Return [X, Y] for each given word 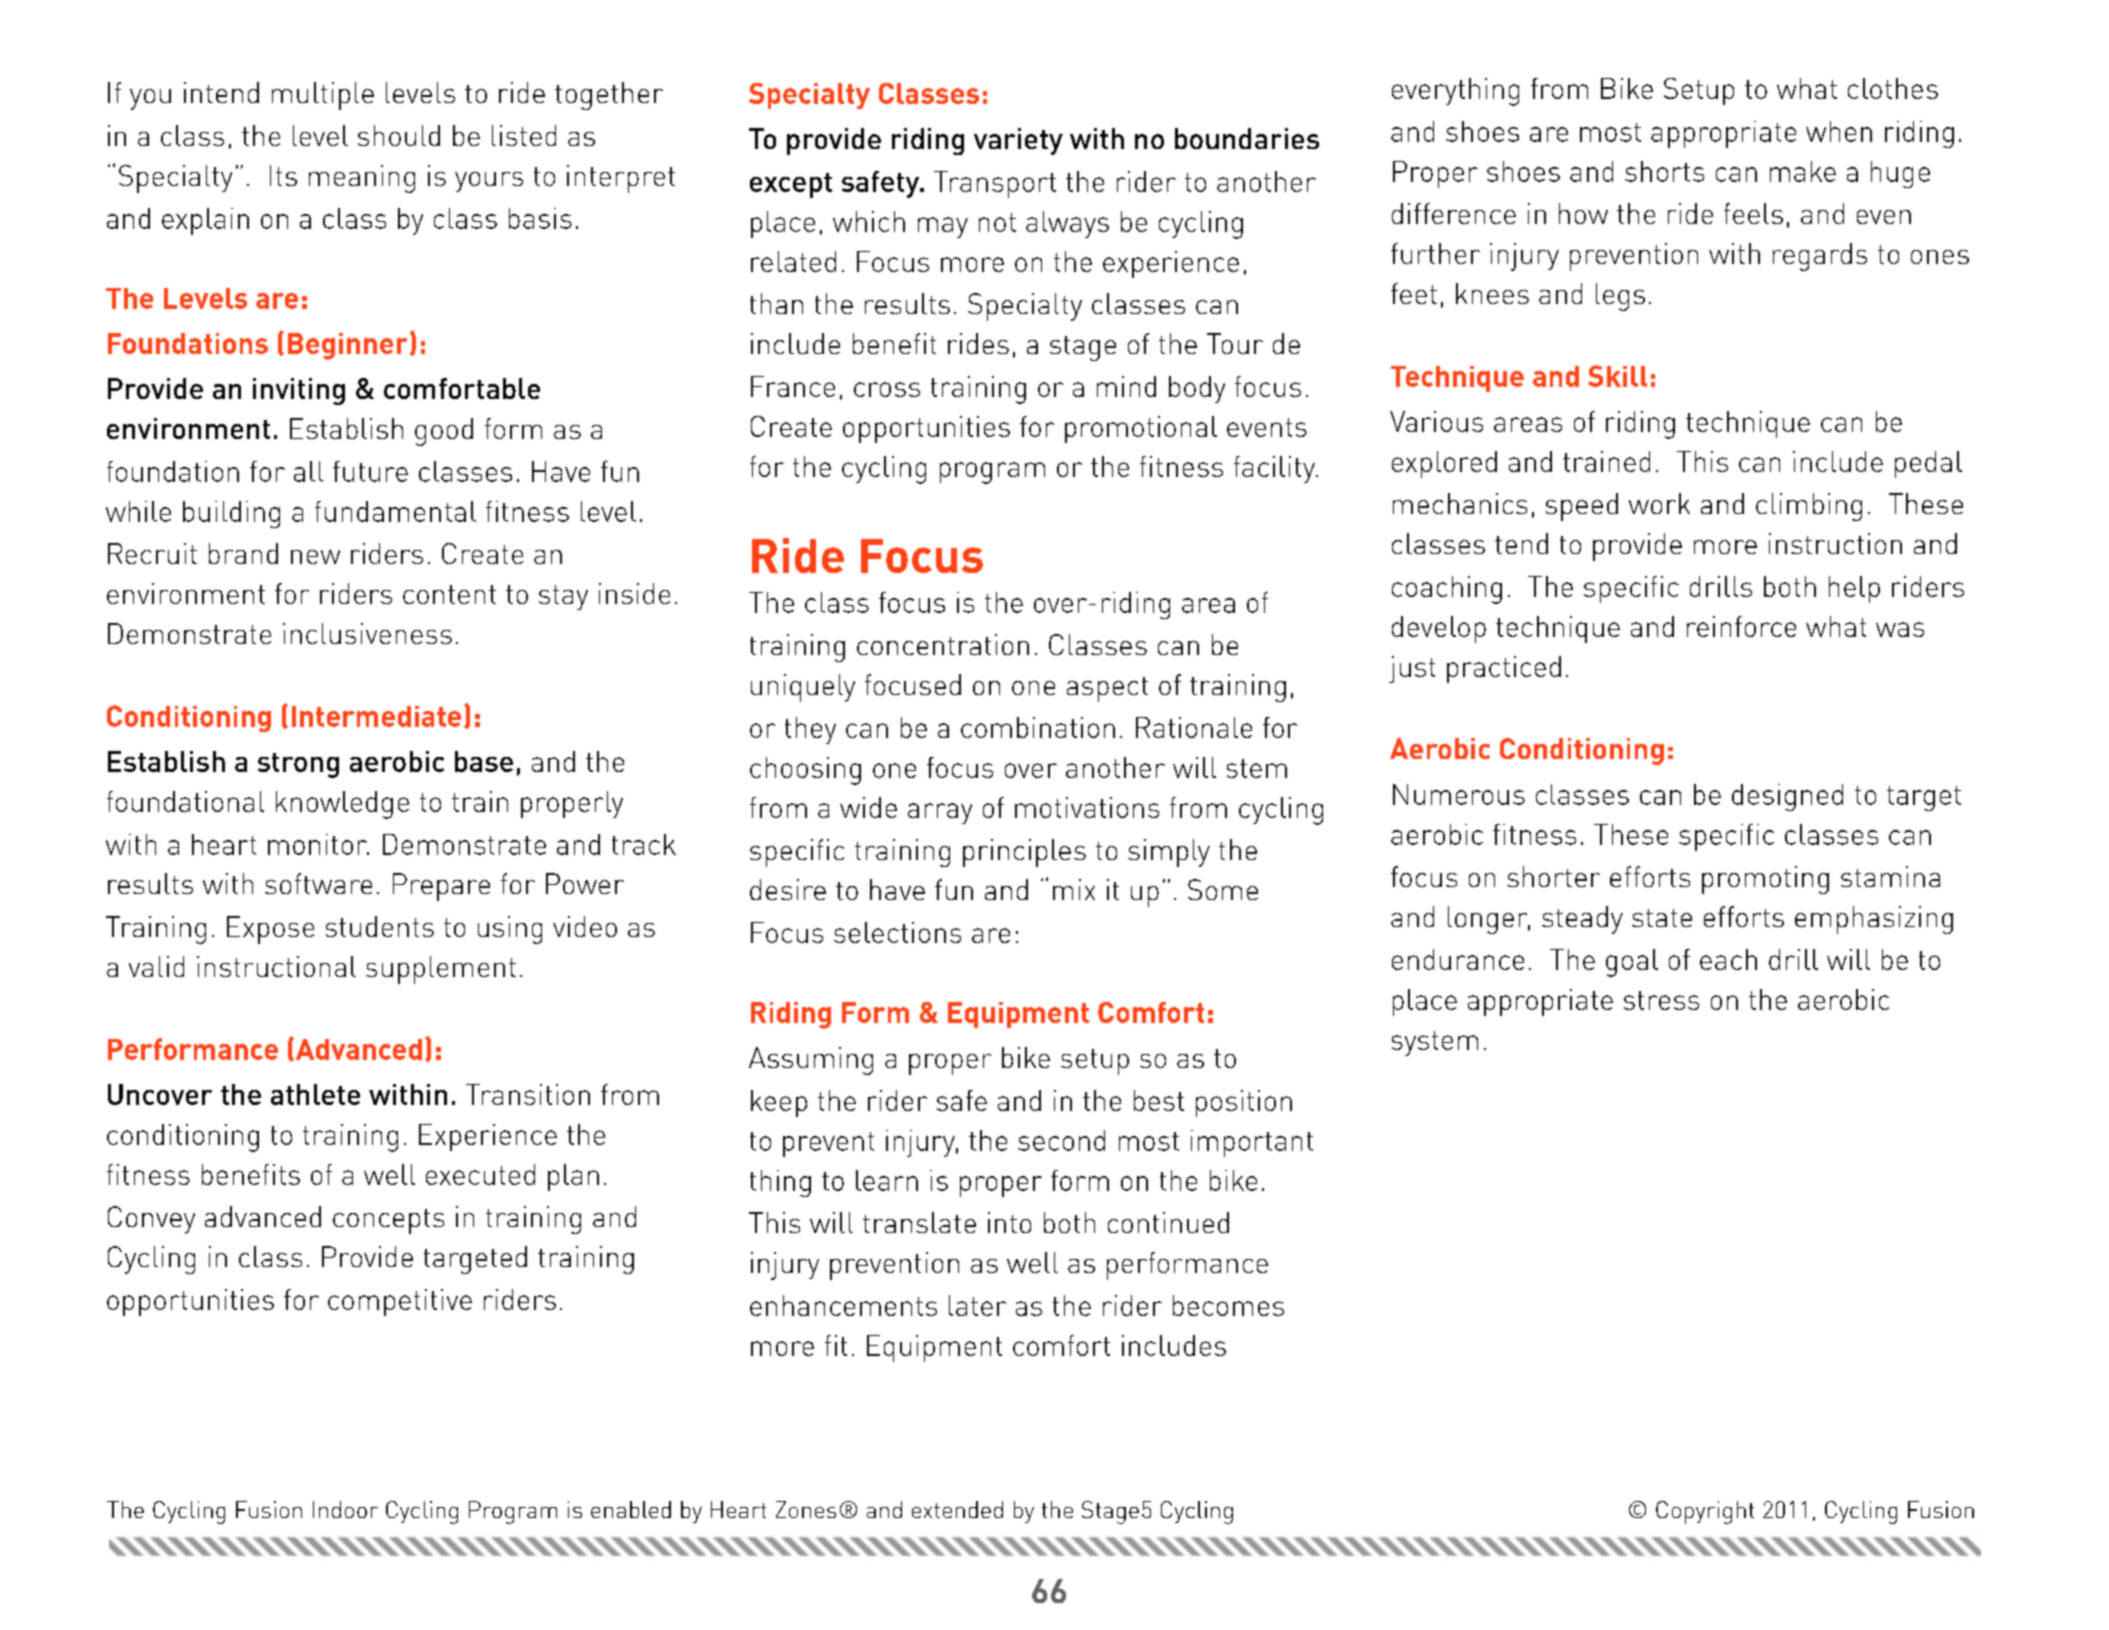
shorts [1664, 171]
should [399, 135]
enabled [631, 1509]
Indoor [345, 1509]
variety [1018, 141]
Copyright [1705, 1512]
